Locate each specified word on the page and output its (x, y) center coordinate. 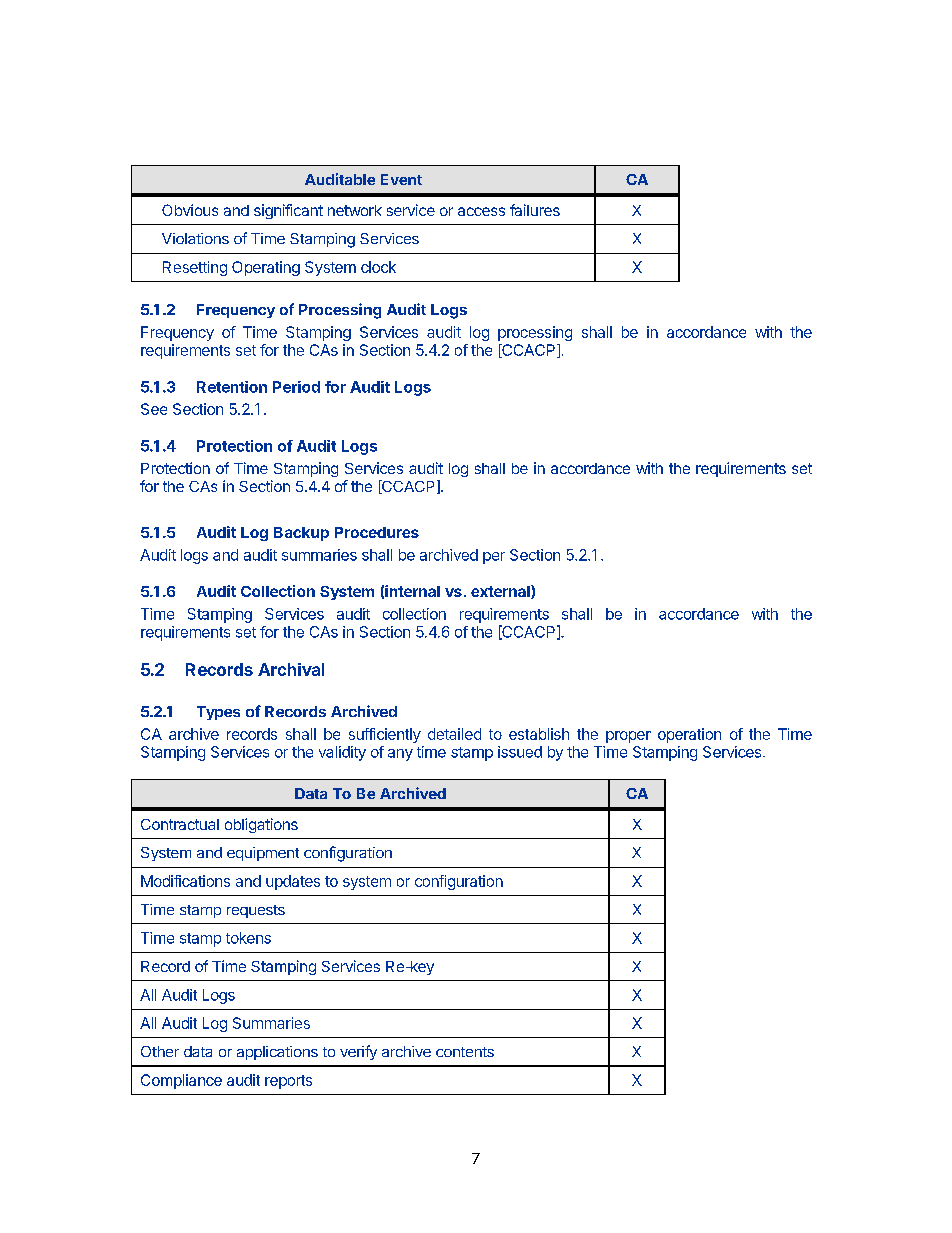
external (501, 592)
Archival (291, 669)
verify (358, 1052)
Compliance (181, 1081)
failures (535, 210)
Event (401, 179)
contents (465, 1052)
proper (628, 737)
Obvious (190, 210)
